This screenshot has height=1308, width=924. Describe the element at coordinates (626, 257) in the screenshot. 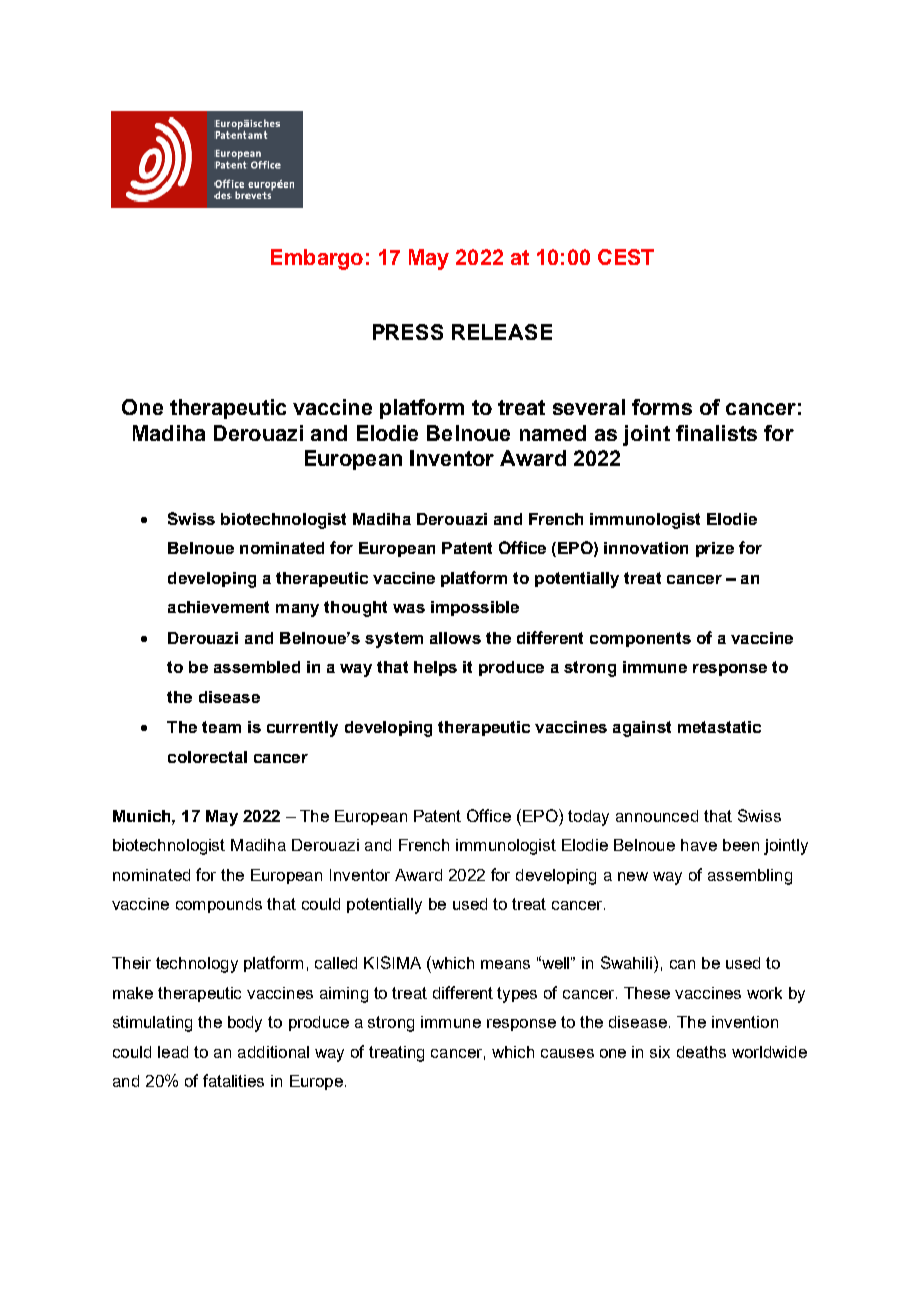

I see `CEST` at that location.
